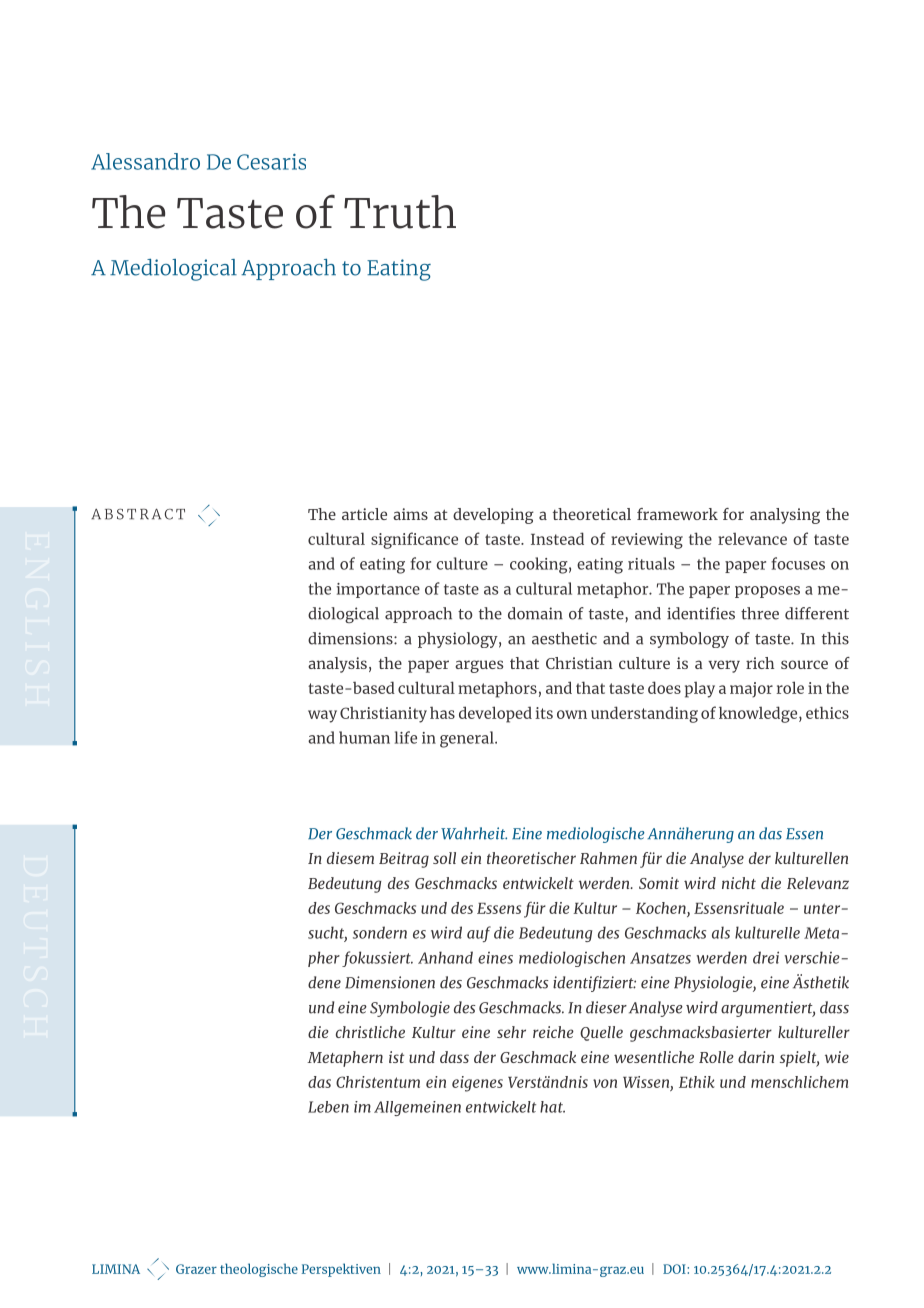 The image size is (924, 1308). I want to click on analysing, so click(785, 516).
